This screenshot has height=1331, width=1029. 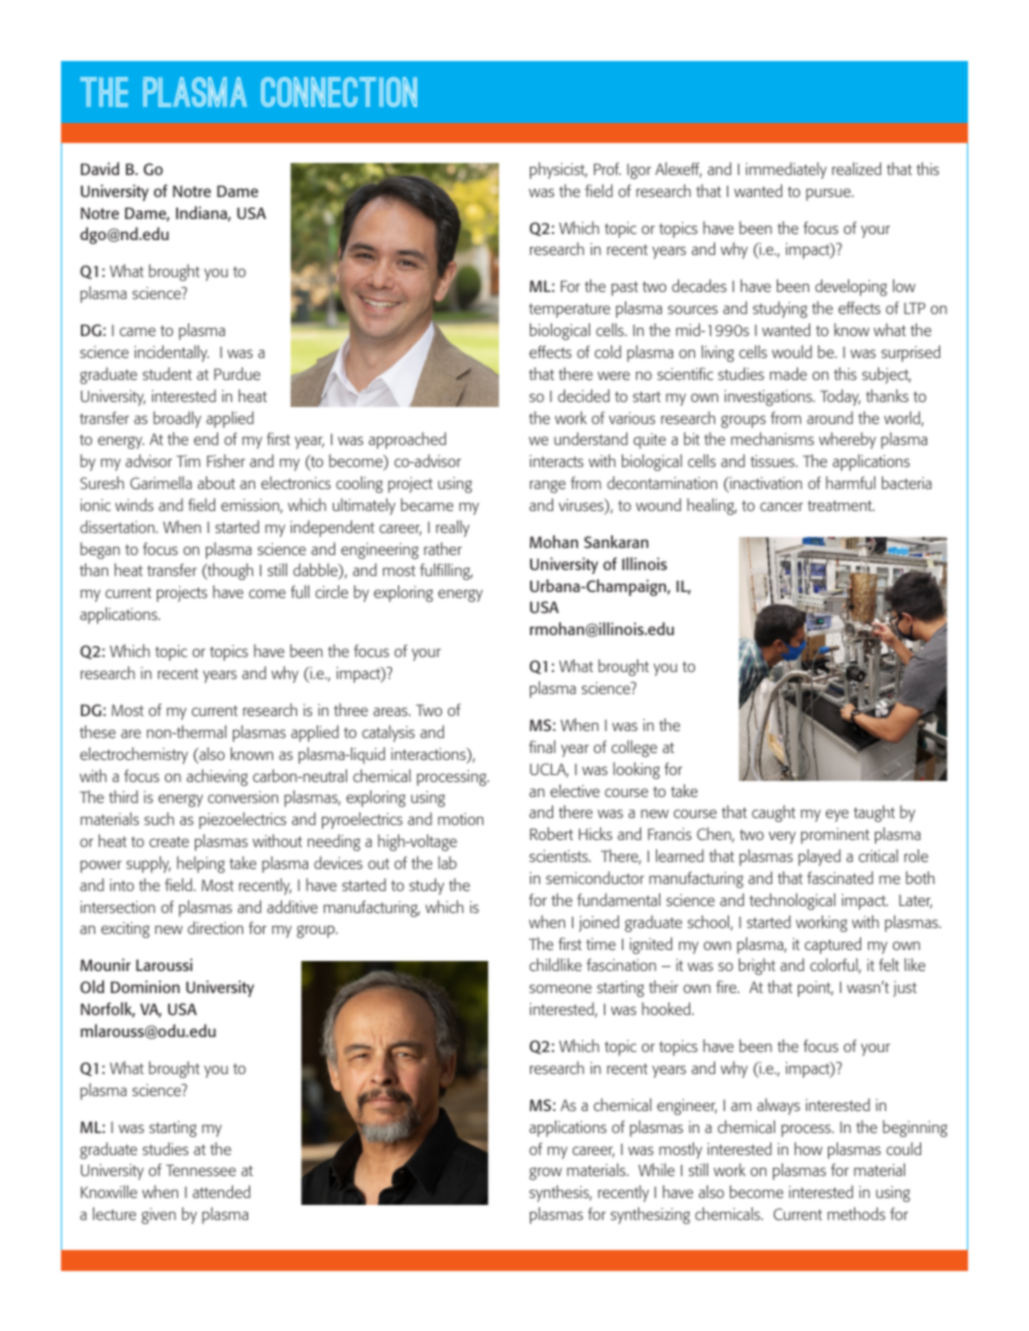 I want to click on about, so click(x=216, y=482).
